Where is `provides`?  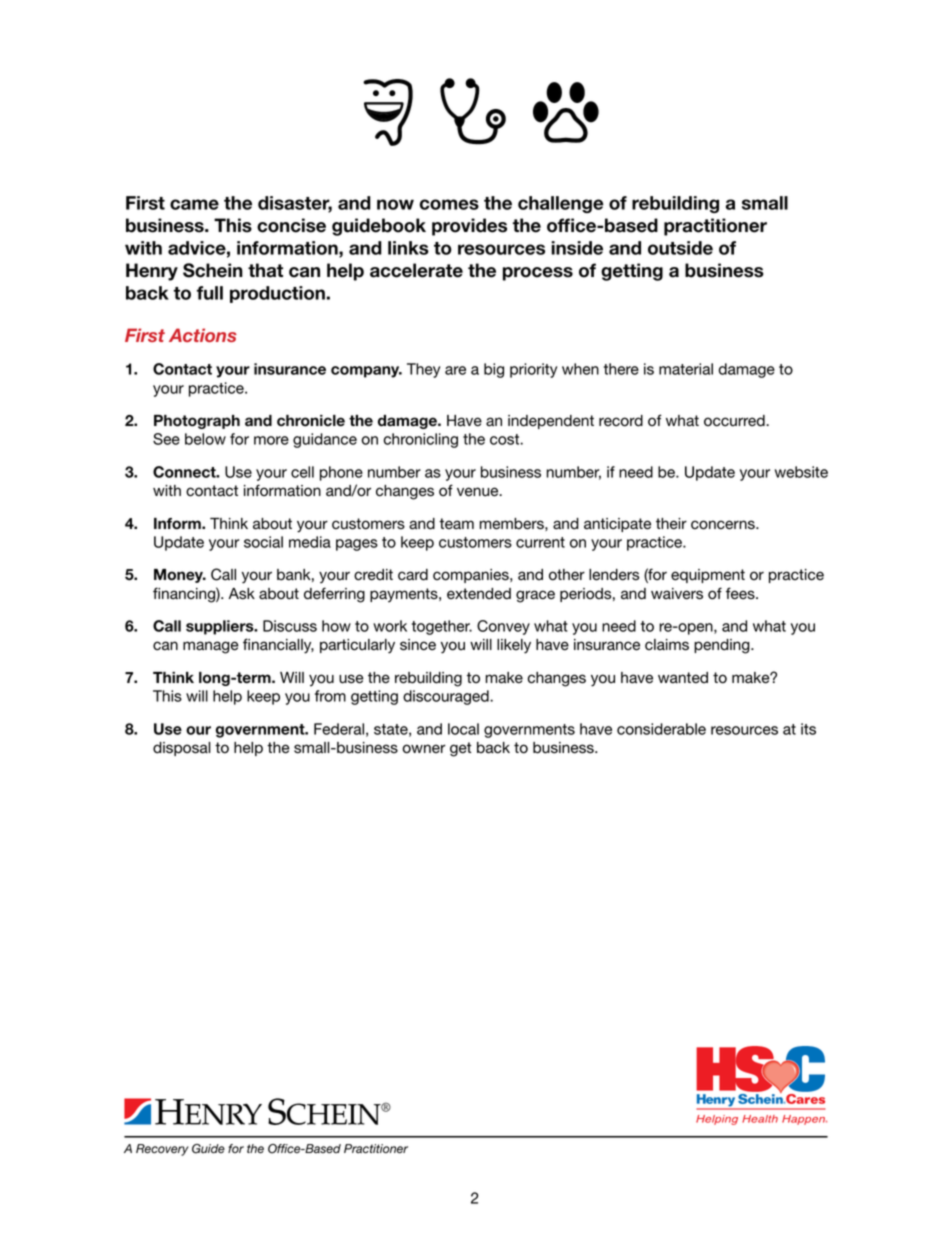
provides is located at coordinates (469, 227).
